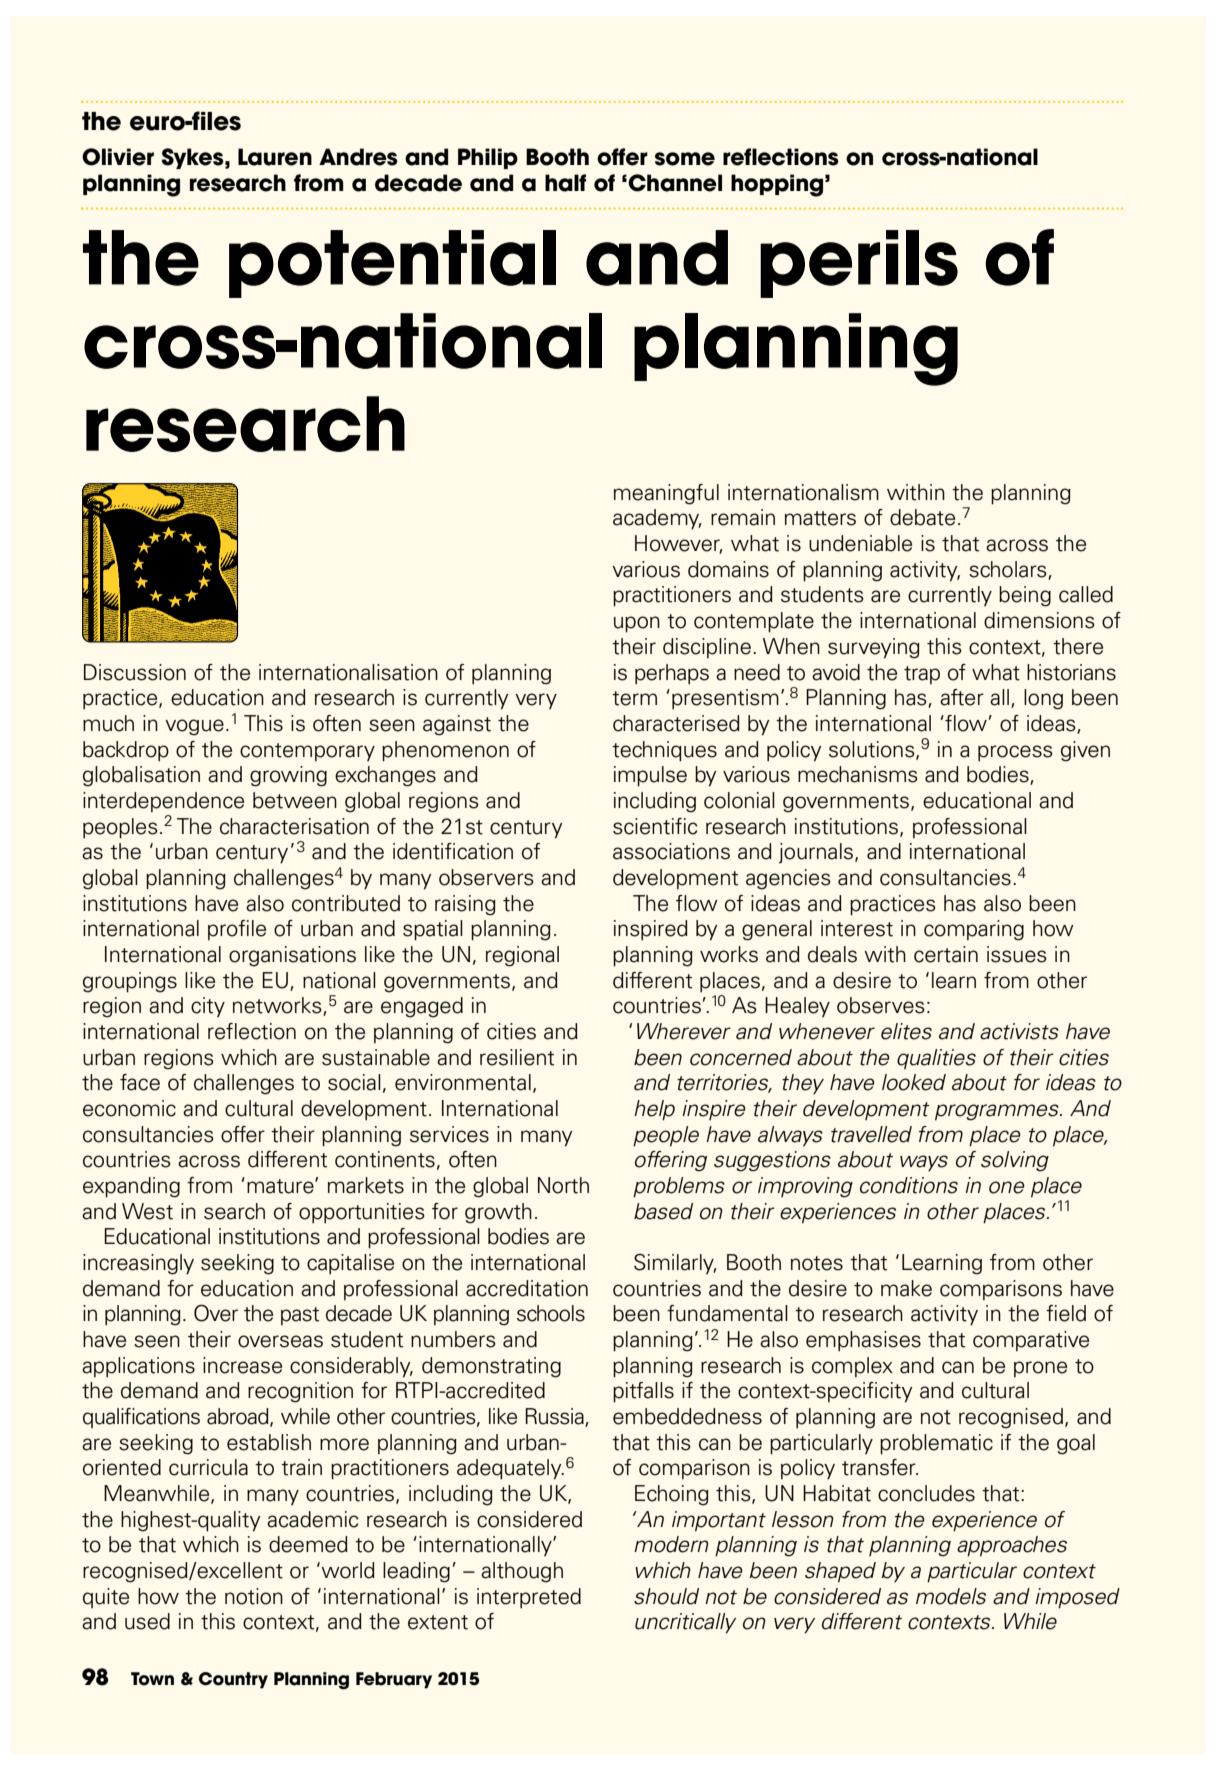 The image size is (1218, 1769). Describe the element at coordinates (529, 1598) in the page. I see `interpreted` at that location.
